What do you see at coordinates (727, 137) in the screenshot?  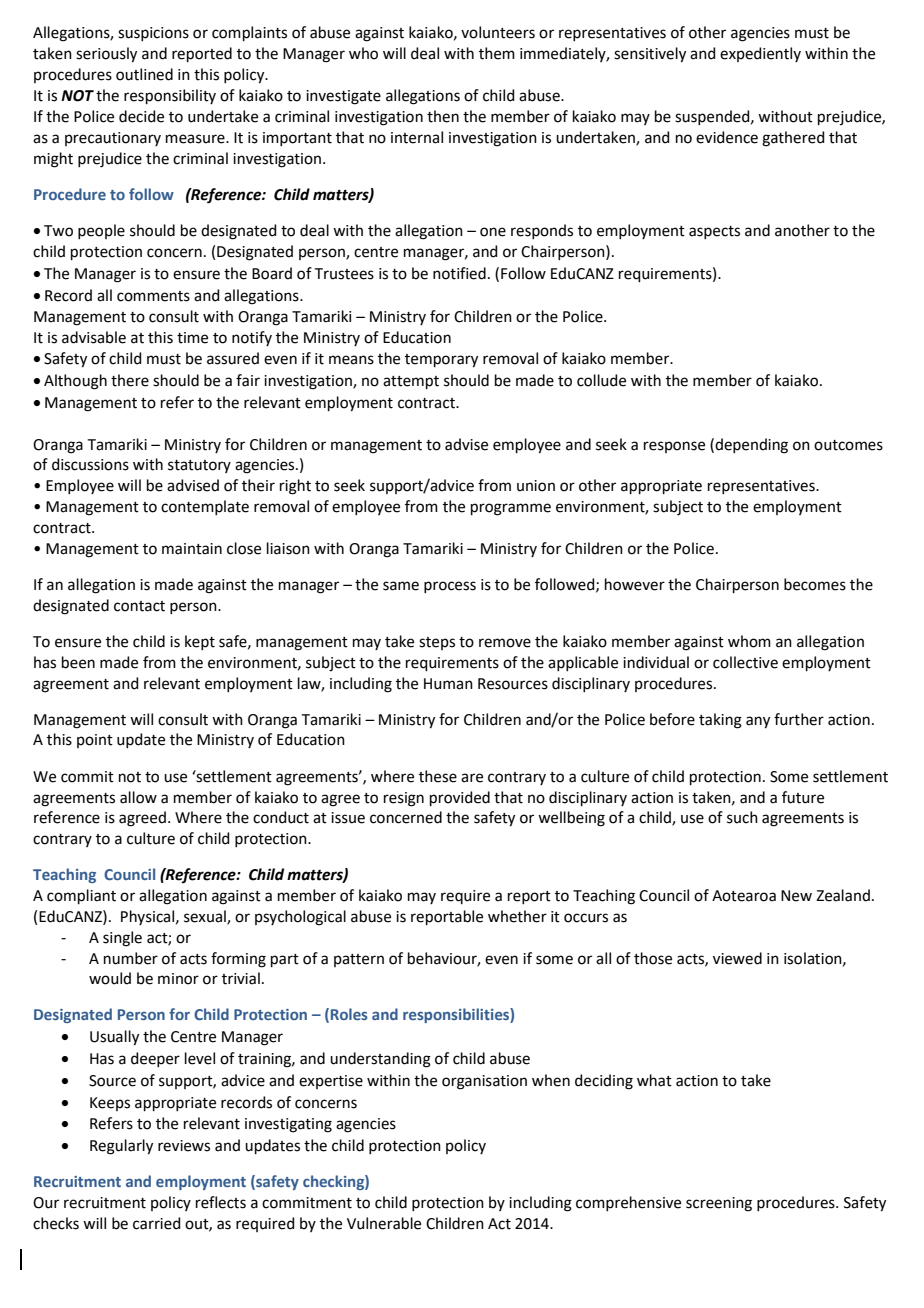 I see `evidence` at bounding box center [727, 137].
